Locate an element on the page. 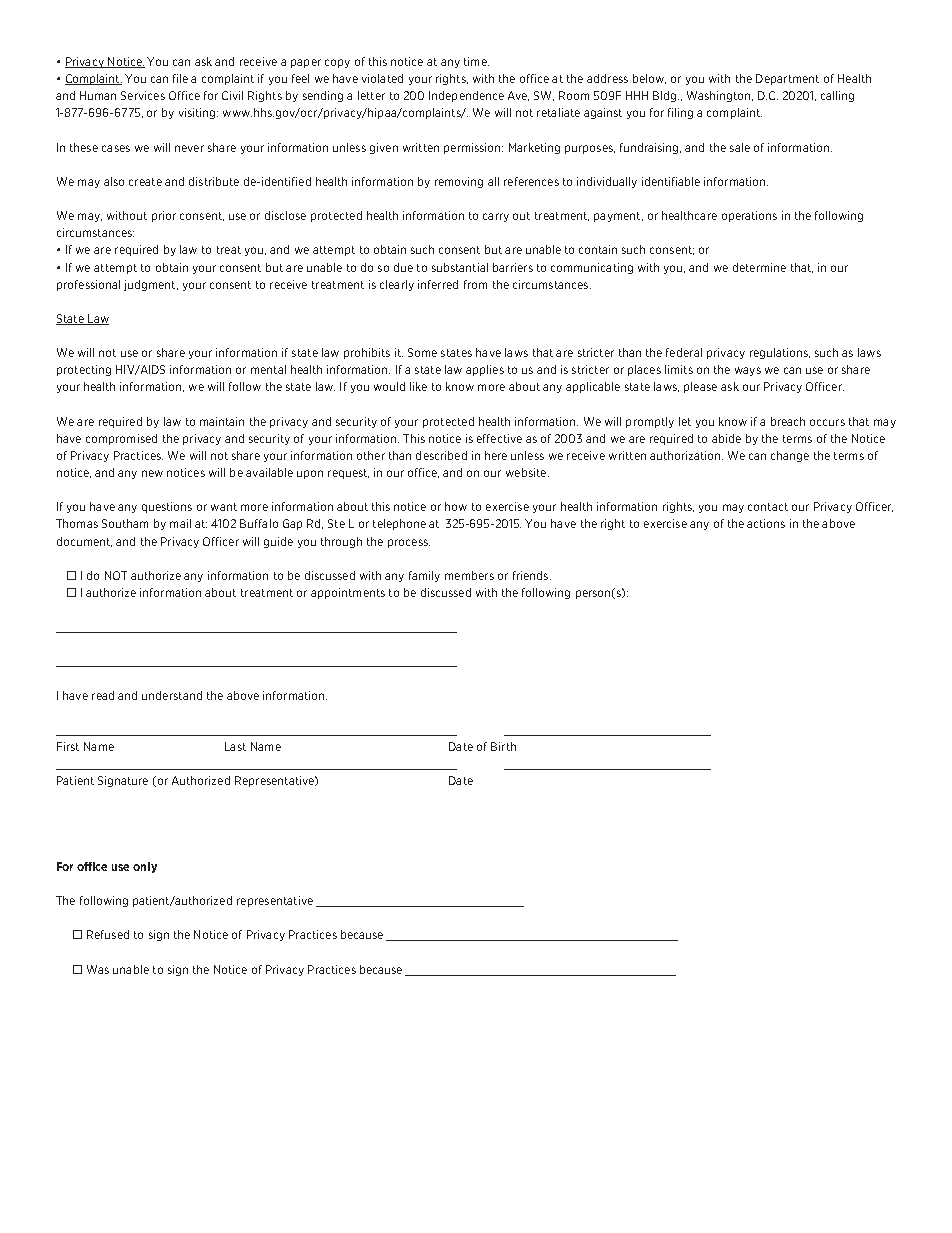 The width and height of the document is (952, 1233). contact is located at coordinates (768, 507).
